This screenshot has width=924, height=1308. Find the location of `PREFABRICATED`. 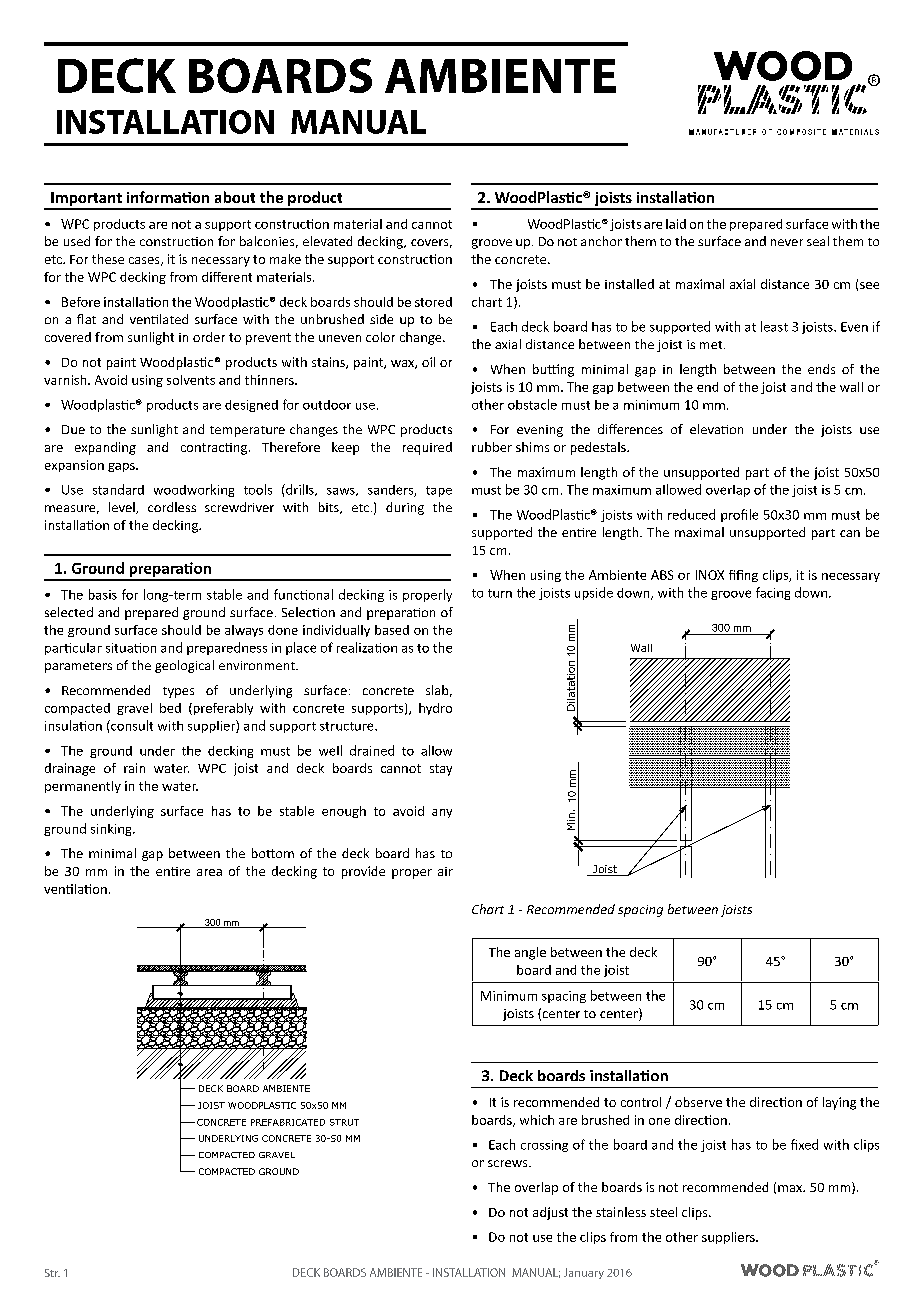

PREFABRICATED is located at coordinates (288, 1122).
